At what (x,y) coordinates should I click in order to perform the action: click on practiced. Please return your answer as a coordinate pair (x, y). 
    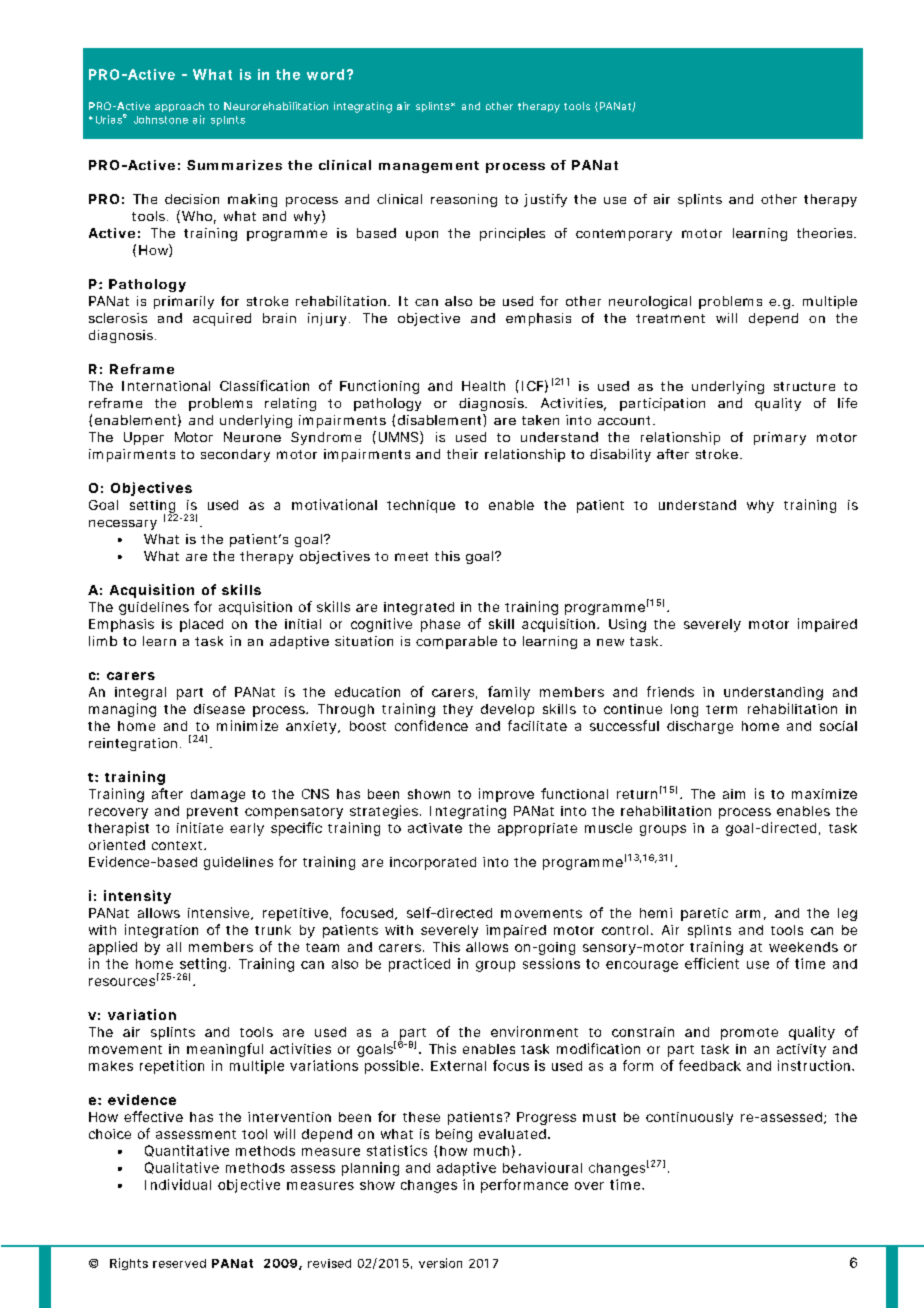
    Looking at the image, I should click on (419, 965).
